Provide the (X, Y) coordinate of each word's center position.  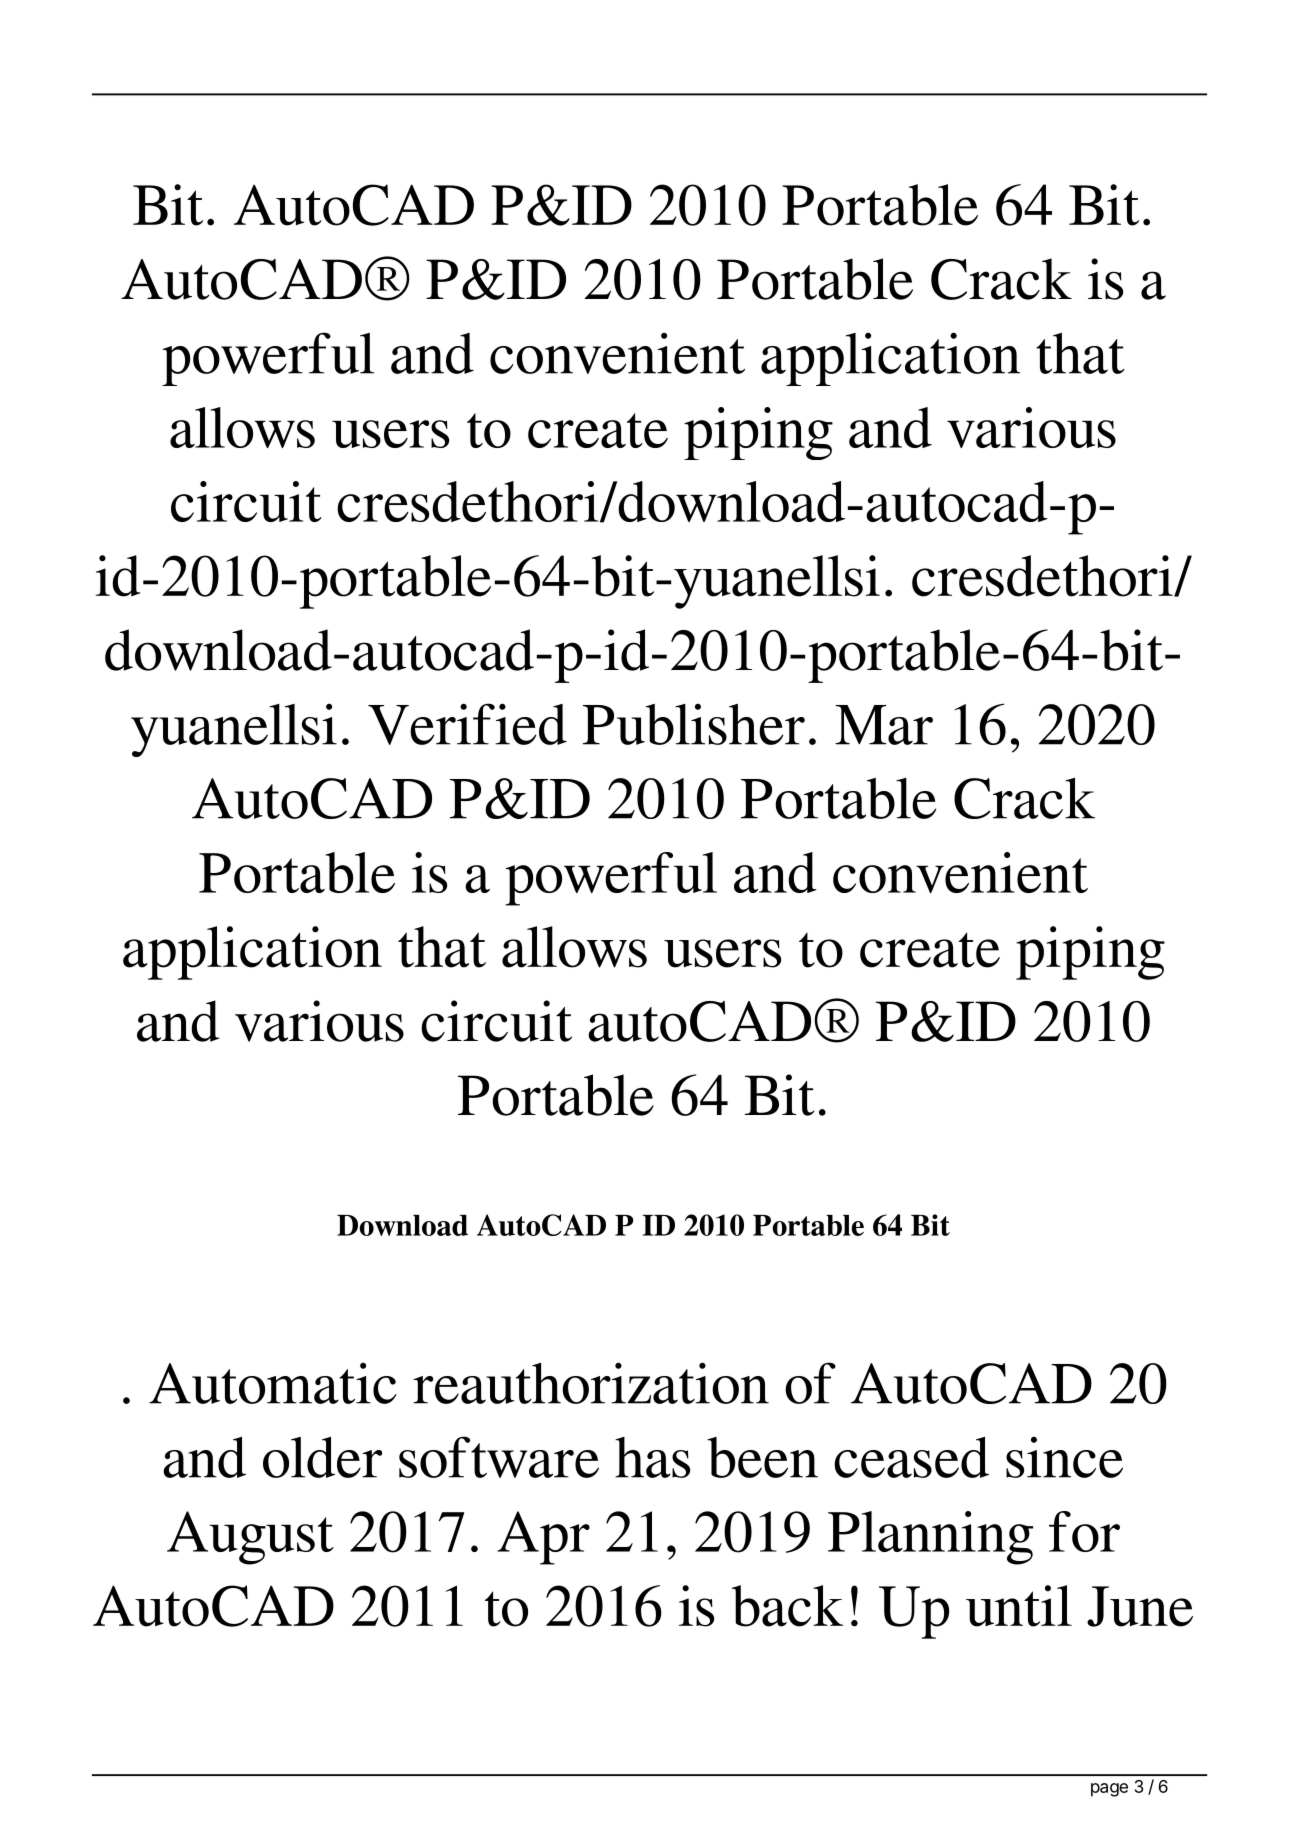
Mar (884, 725)
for (1084, 1531)
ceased (911, 1457)
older (322, 1457)
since (1064, 1457)
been (762, 1457)
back (787, 1606)
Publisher (694, 724)
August (250, 1538)
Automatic (273, 1383)
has (652, 1457)
